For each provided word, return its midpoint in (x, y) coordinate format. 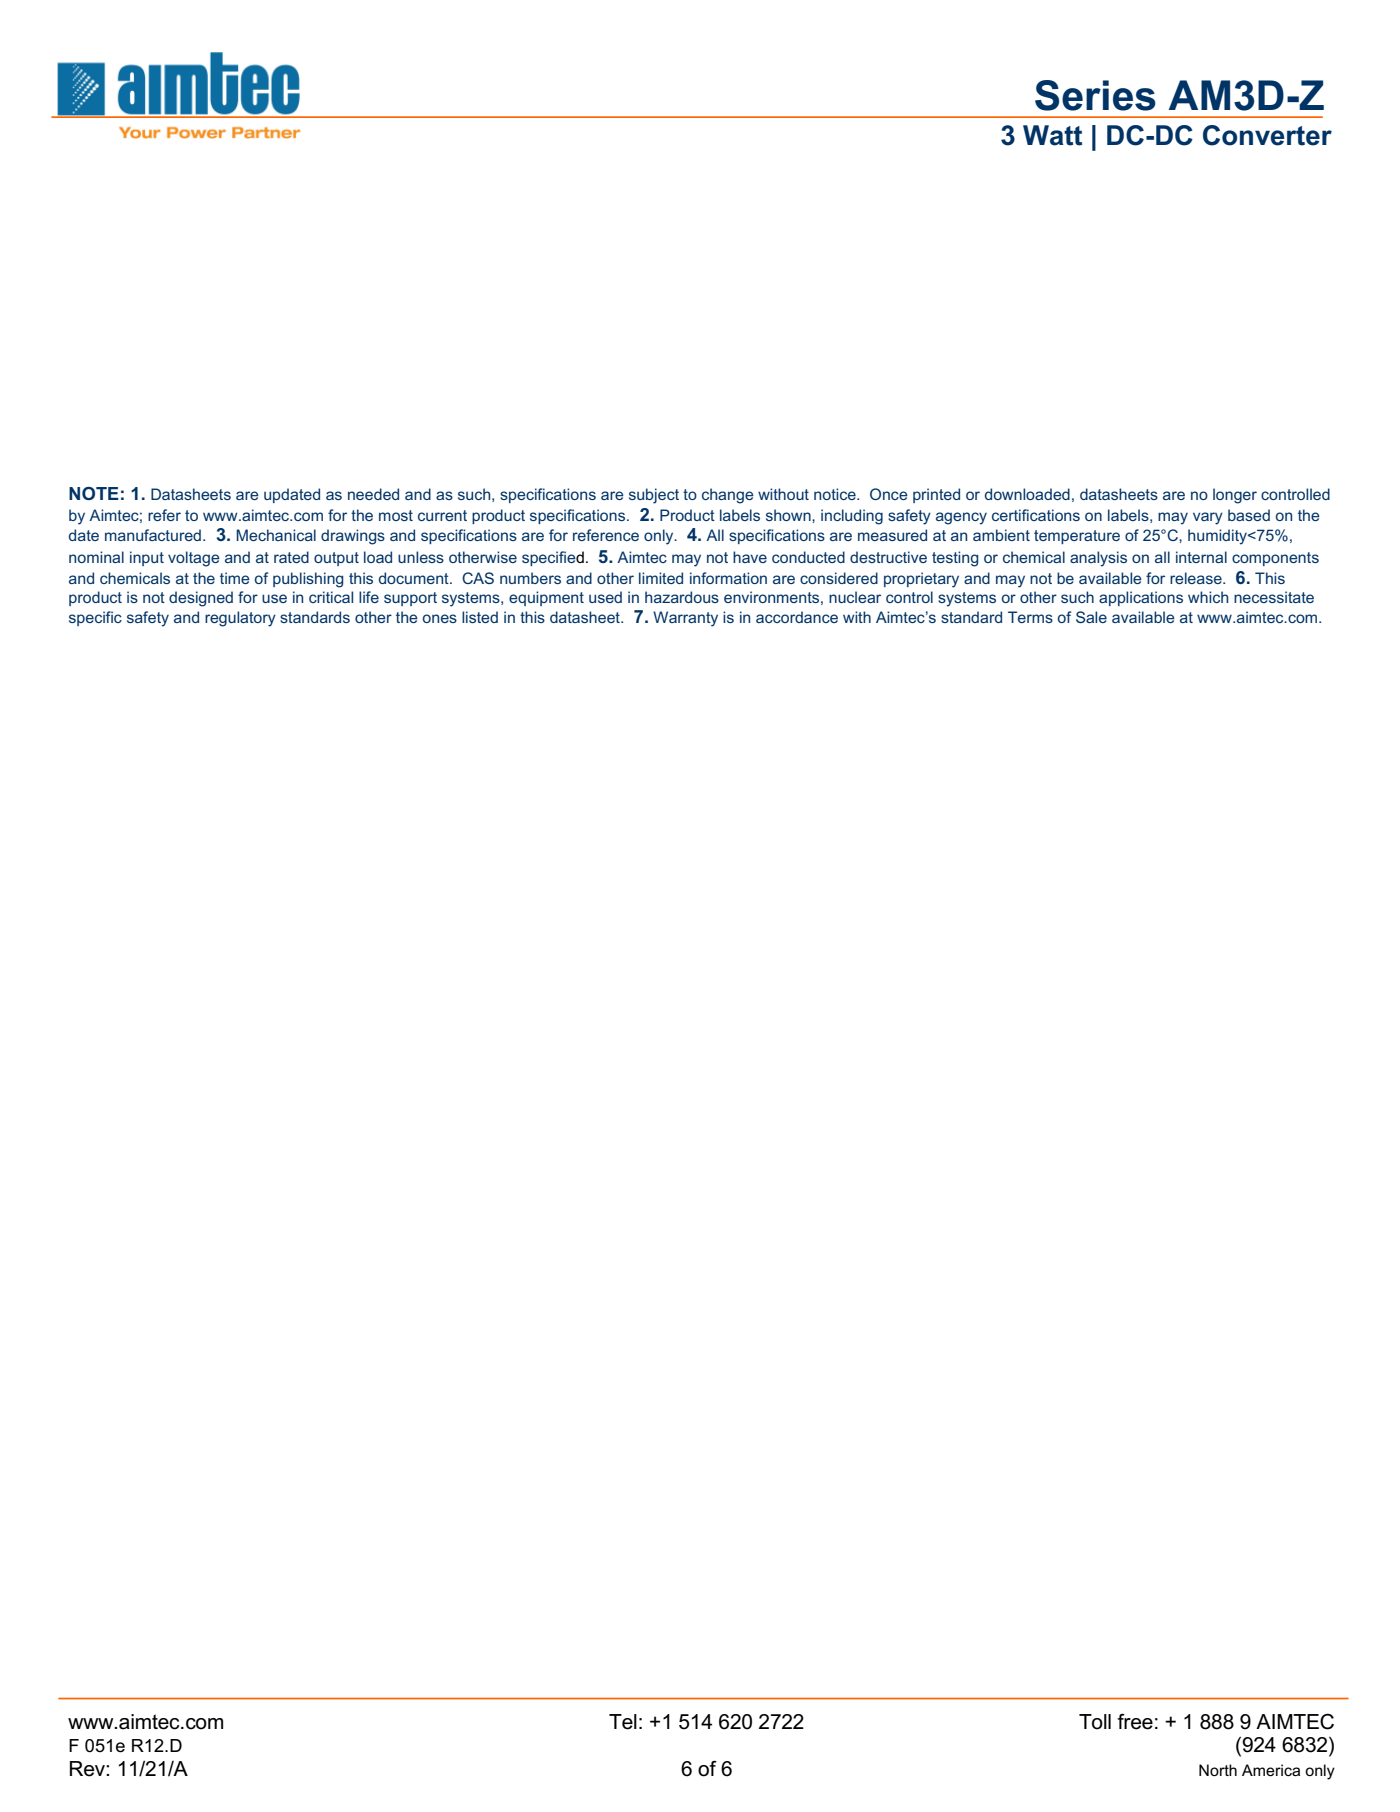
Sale (1091, 617)
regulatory (240, 619)
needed (373, 494)
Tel (623, 1722)
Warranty (685, 619)
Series (1095, 95)
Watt (1052, 135)
